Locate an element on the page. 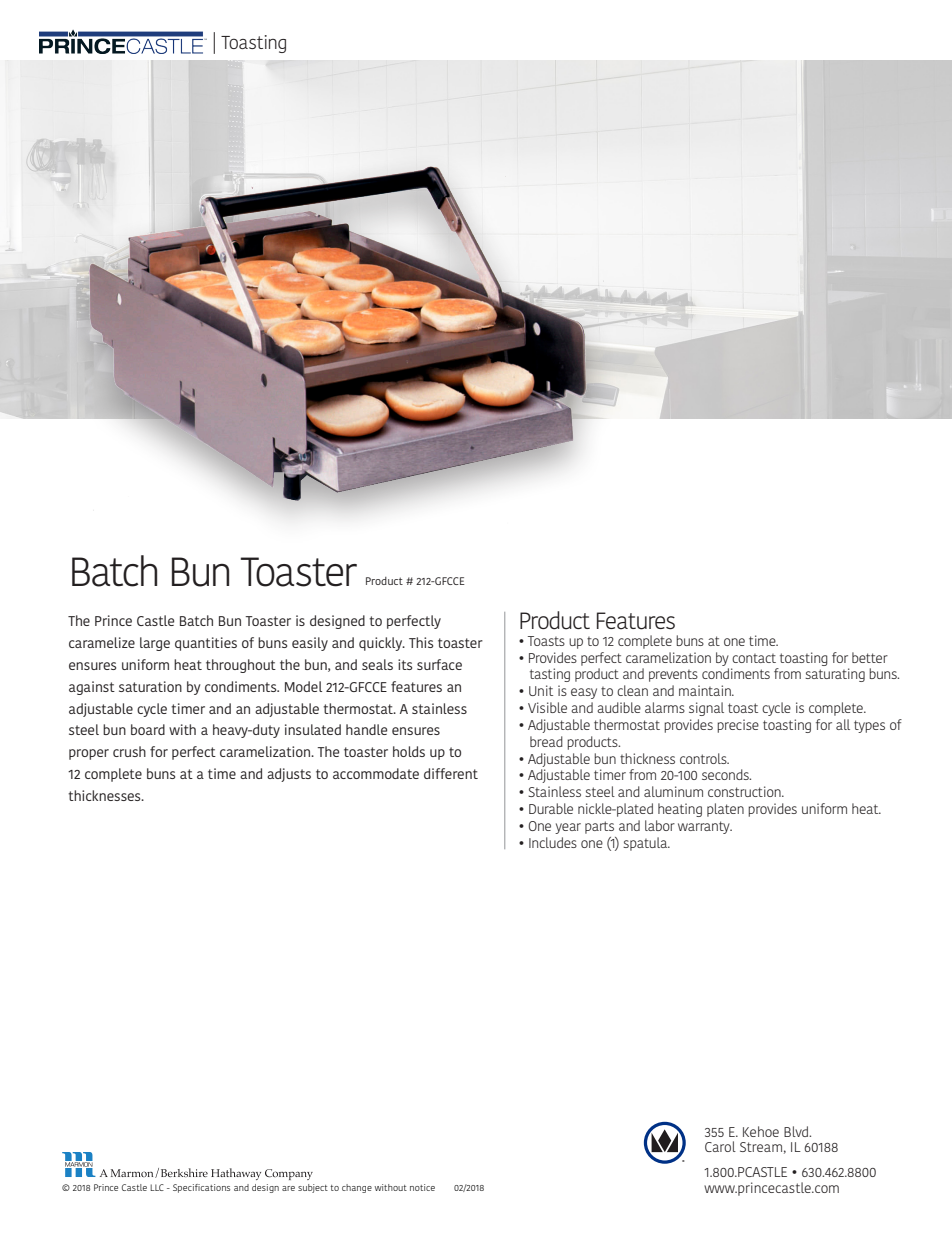 This image has height=1233, width=952. Specifications is located at coordinates (201, 1188).
